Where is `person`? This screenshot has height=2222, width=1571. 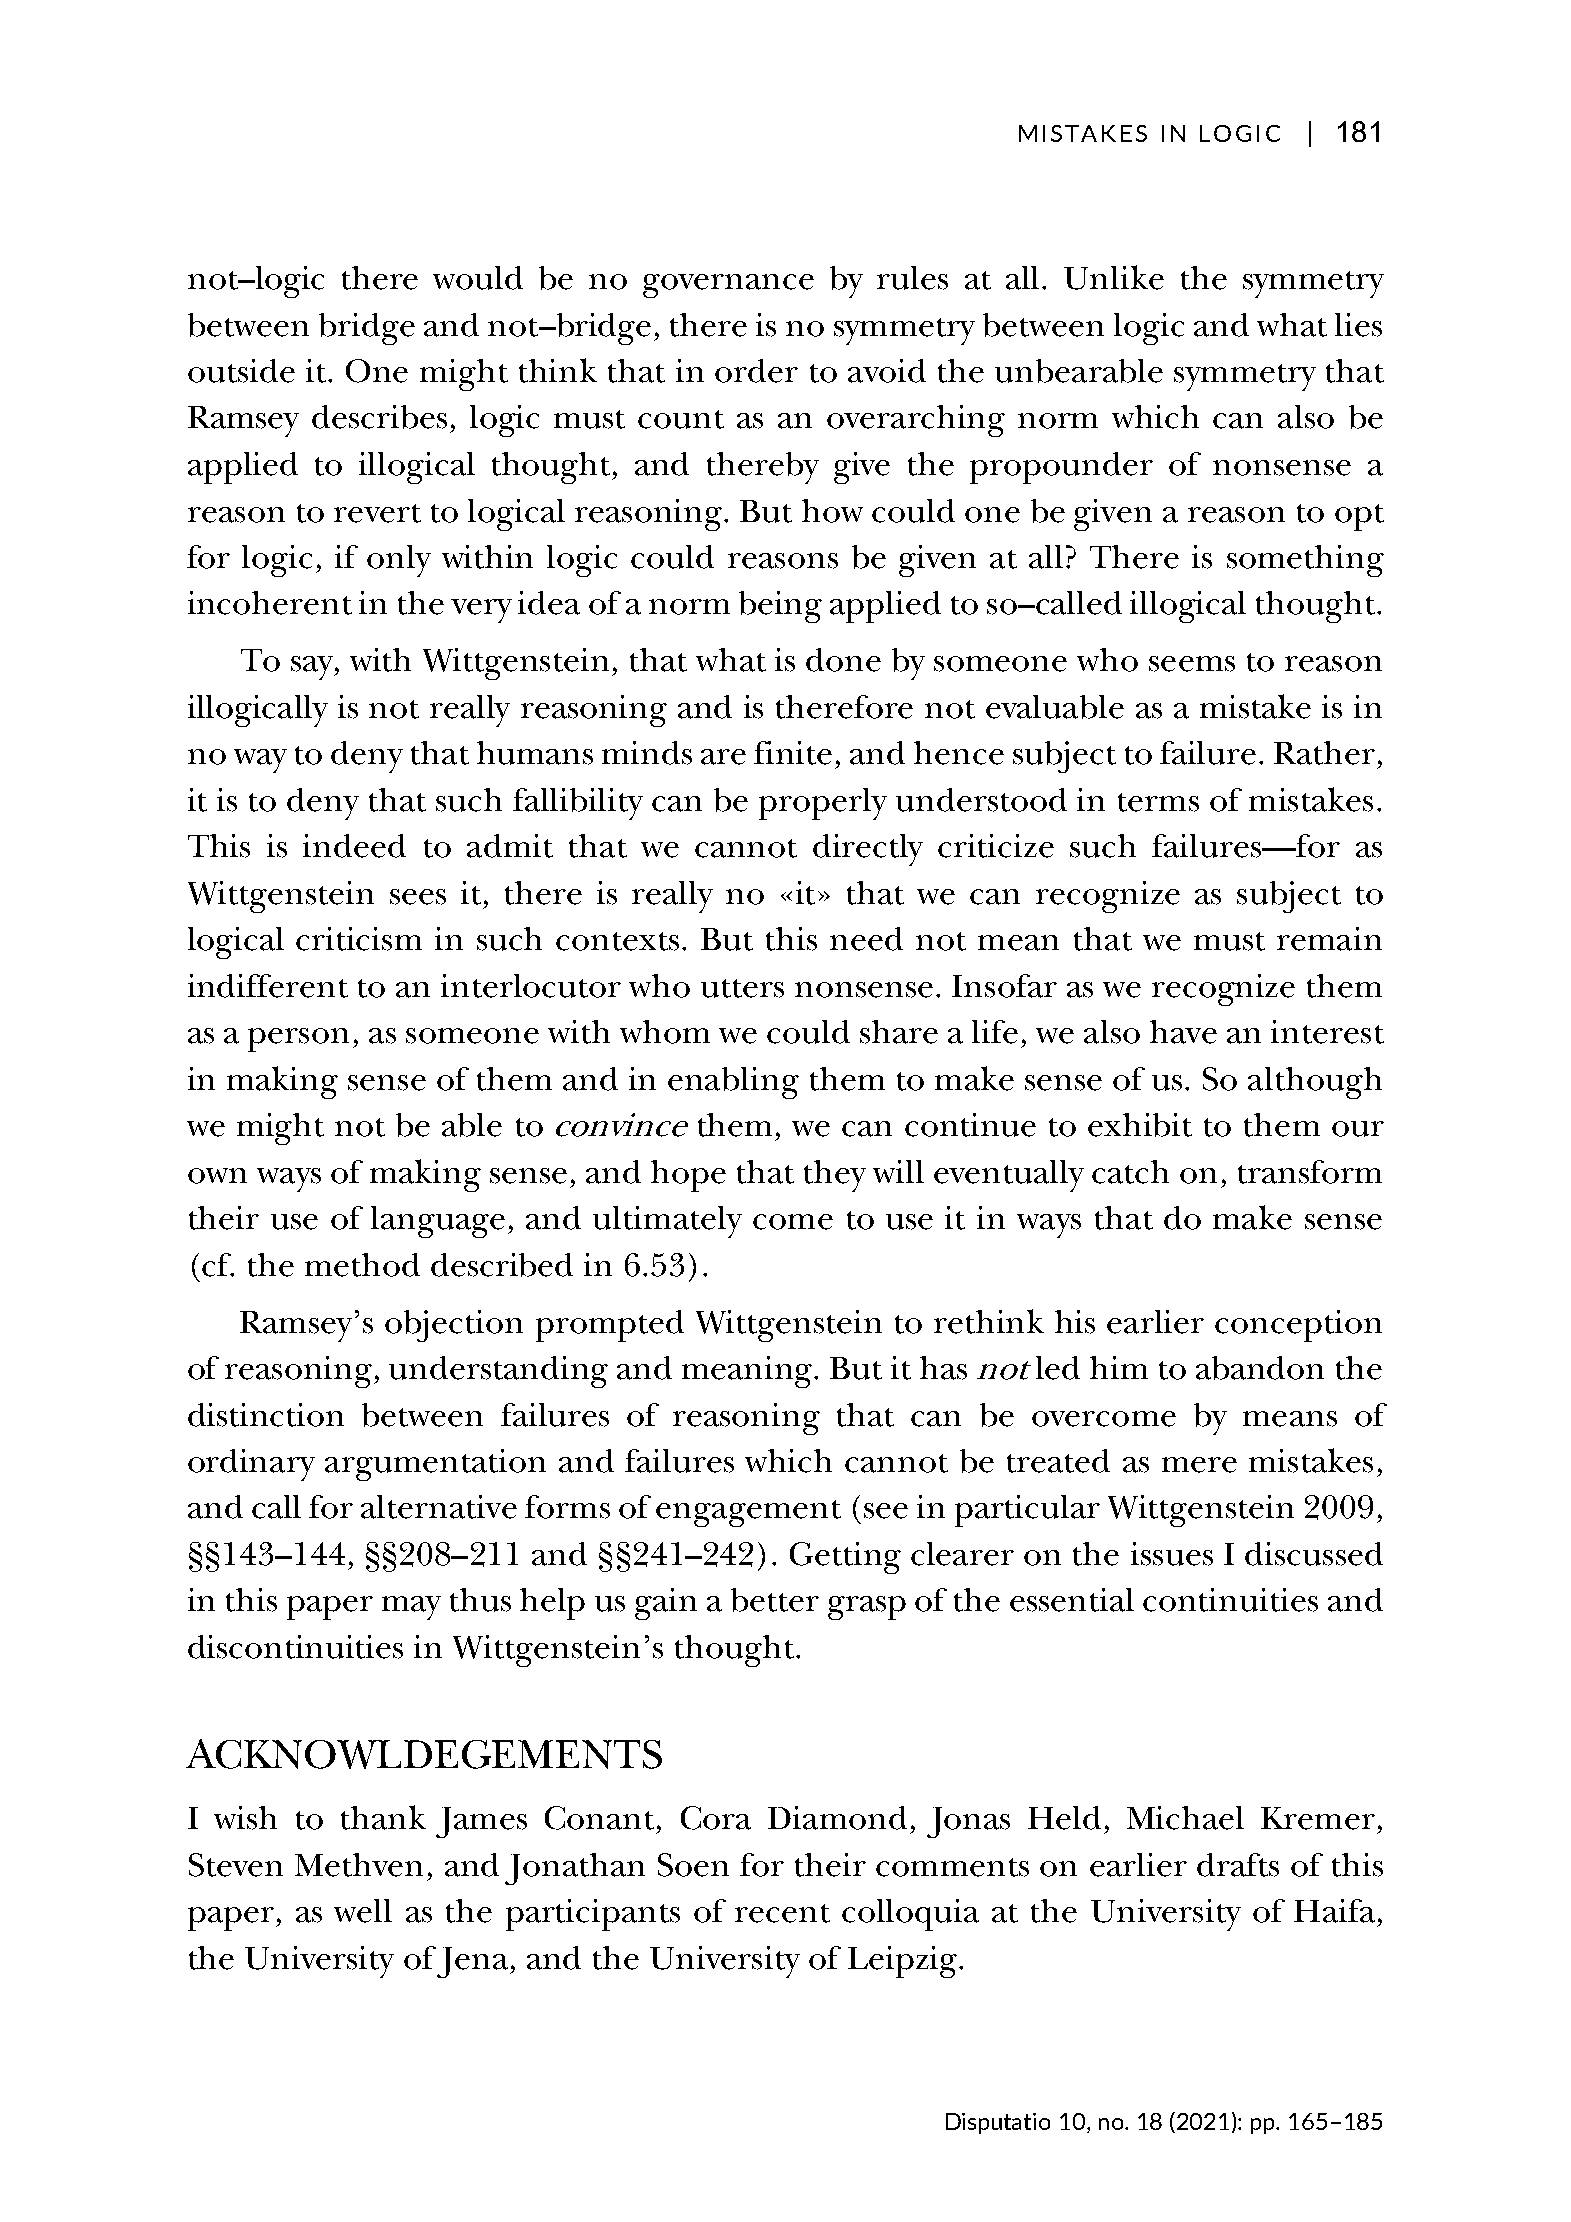
person is located at coordinates (298, 1040).
